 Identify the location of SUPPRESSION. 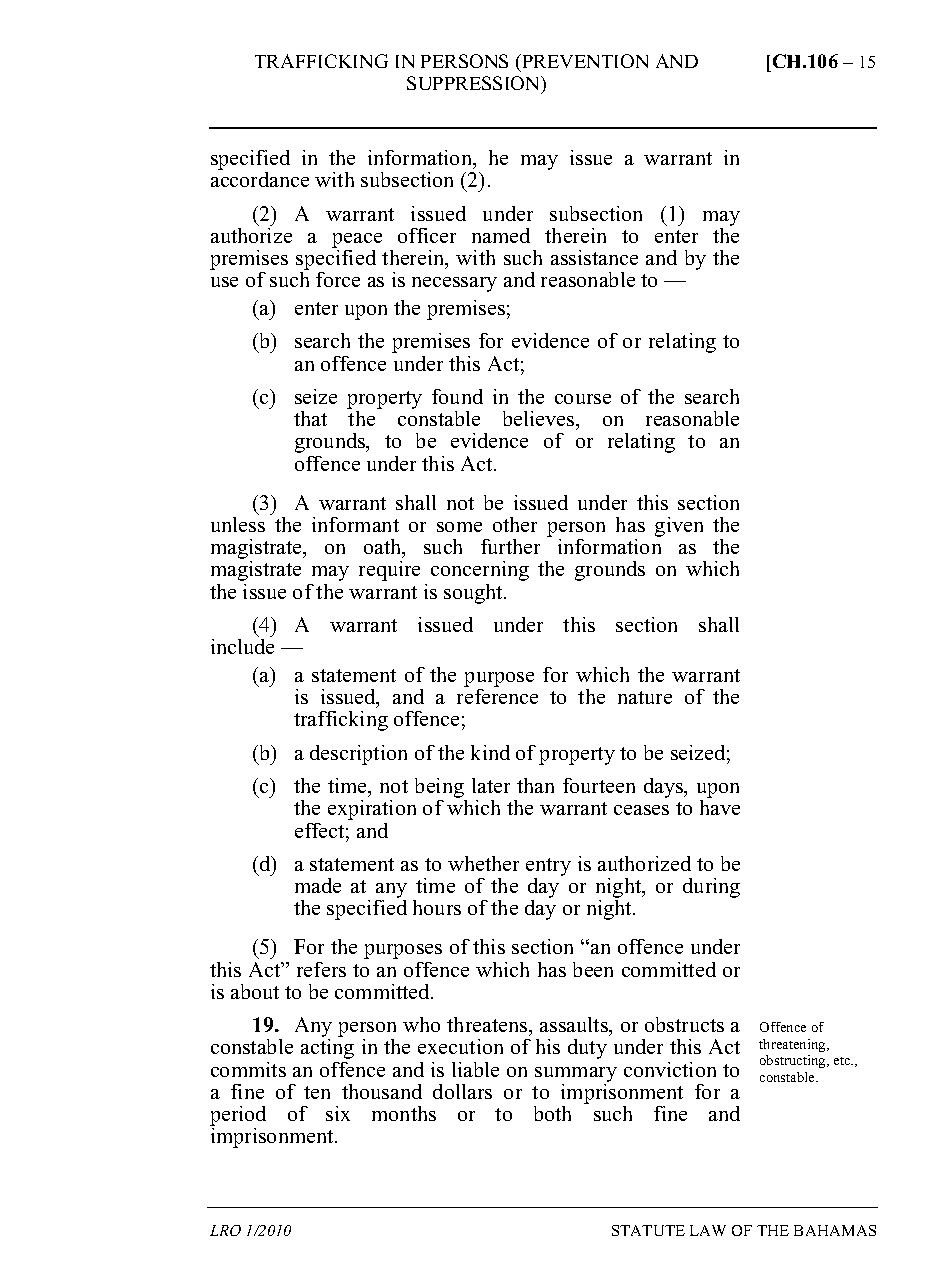
(474, 83).
